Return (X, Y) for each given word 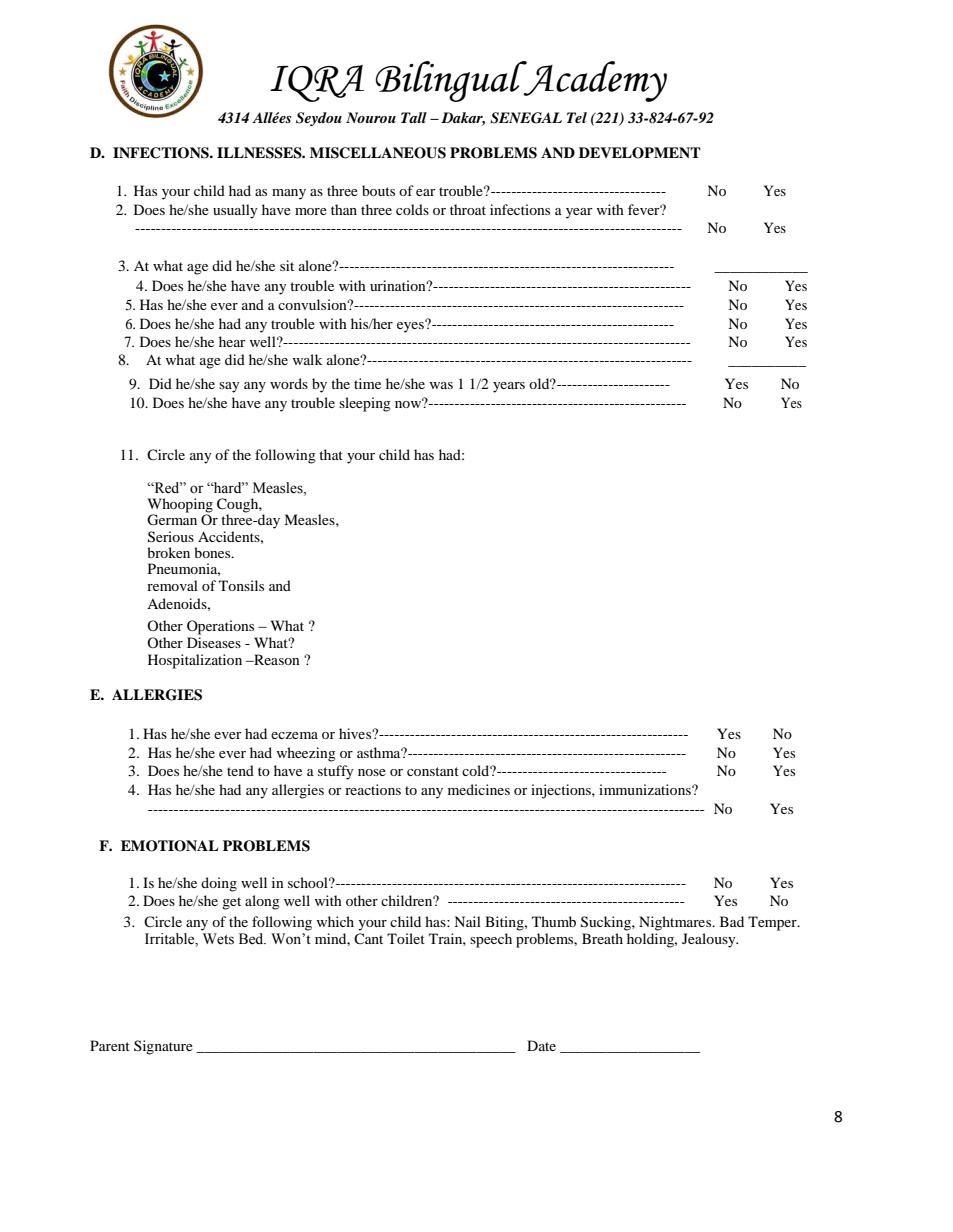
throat (468, 209)
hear (232, 341)
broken (168, 552)
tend (240, 770)
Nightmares (676, 923)
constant (433, 771)
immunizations (646, 789)
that (331, 454)
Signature (163, 1047)
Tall (414, 117)
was (441, 385)
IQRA (317, 83)
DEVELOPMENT (640, 153)
